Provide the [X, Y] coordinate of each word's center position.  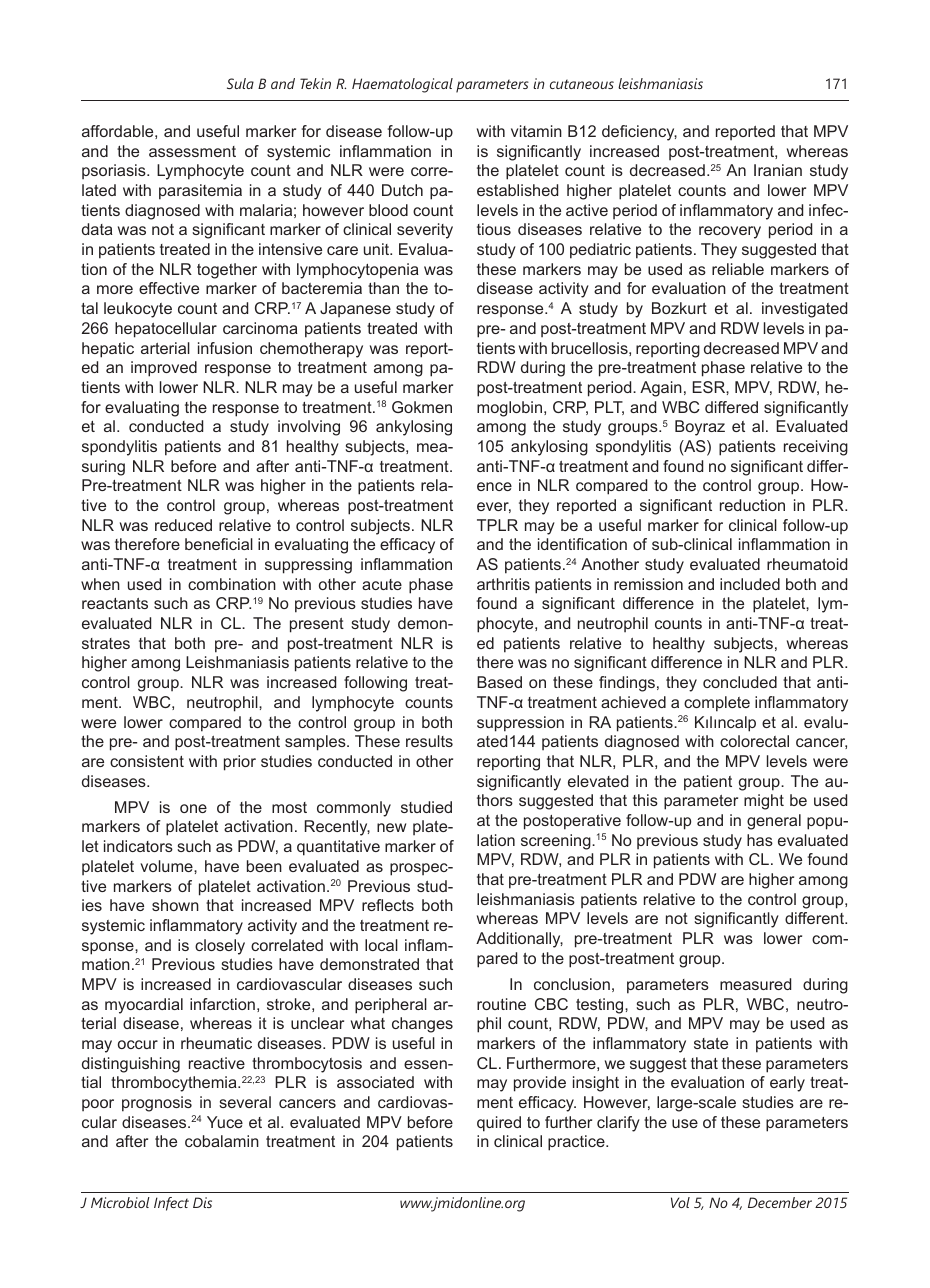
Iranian [778, 170]
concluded [740, 682]
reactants [115, 603]
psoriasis [115, 171]
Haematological [402, 85]
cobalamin [222, 1141]
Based [499, 682]
